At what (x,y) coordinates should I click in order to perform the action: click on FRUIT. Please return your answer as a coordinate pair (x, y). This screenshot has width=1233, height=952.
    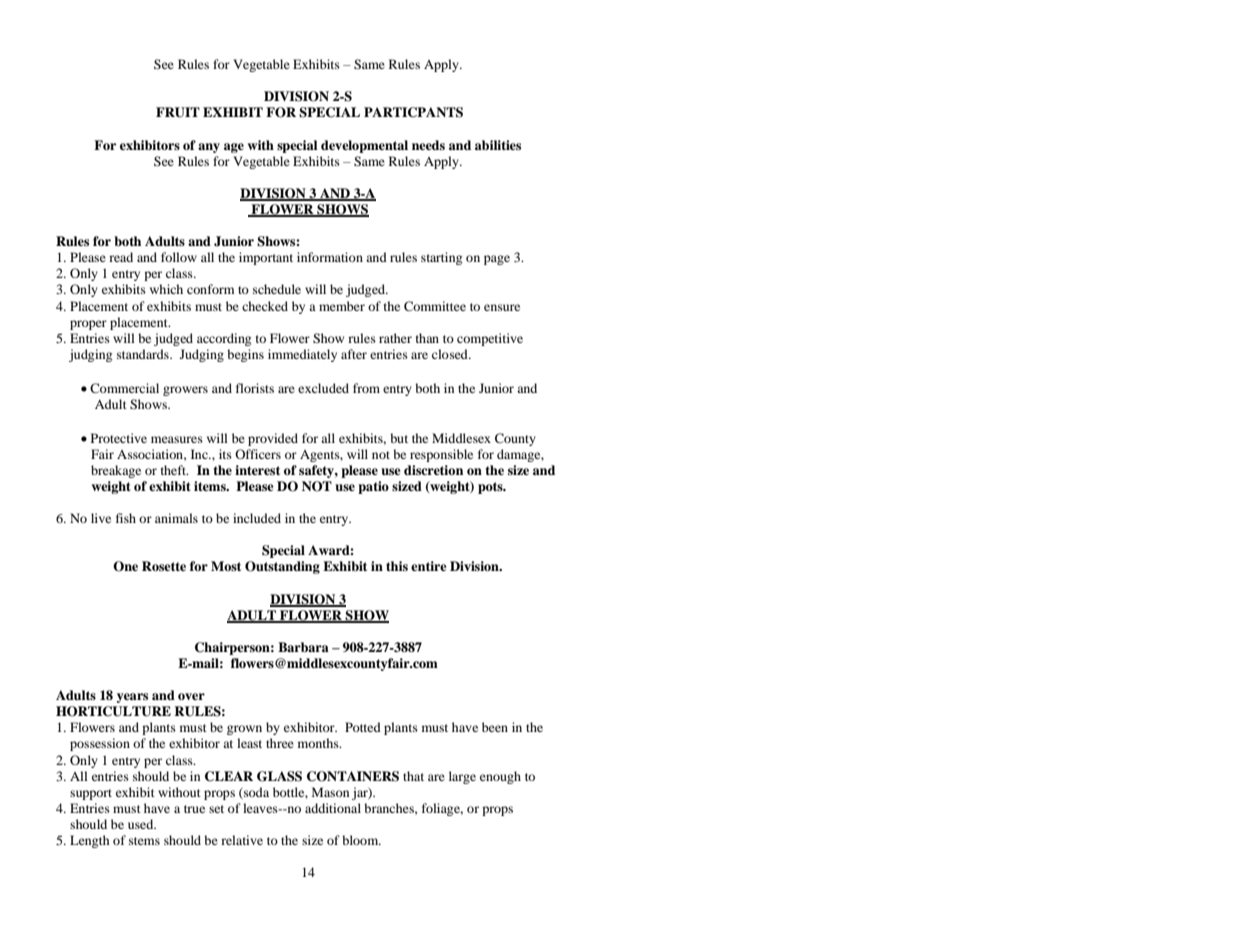
    Looking at the image, I should click on (178, 112).
